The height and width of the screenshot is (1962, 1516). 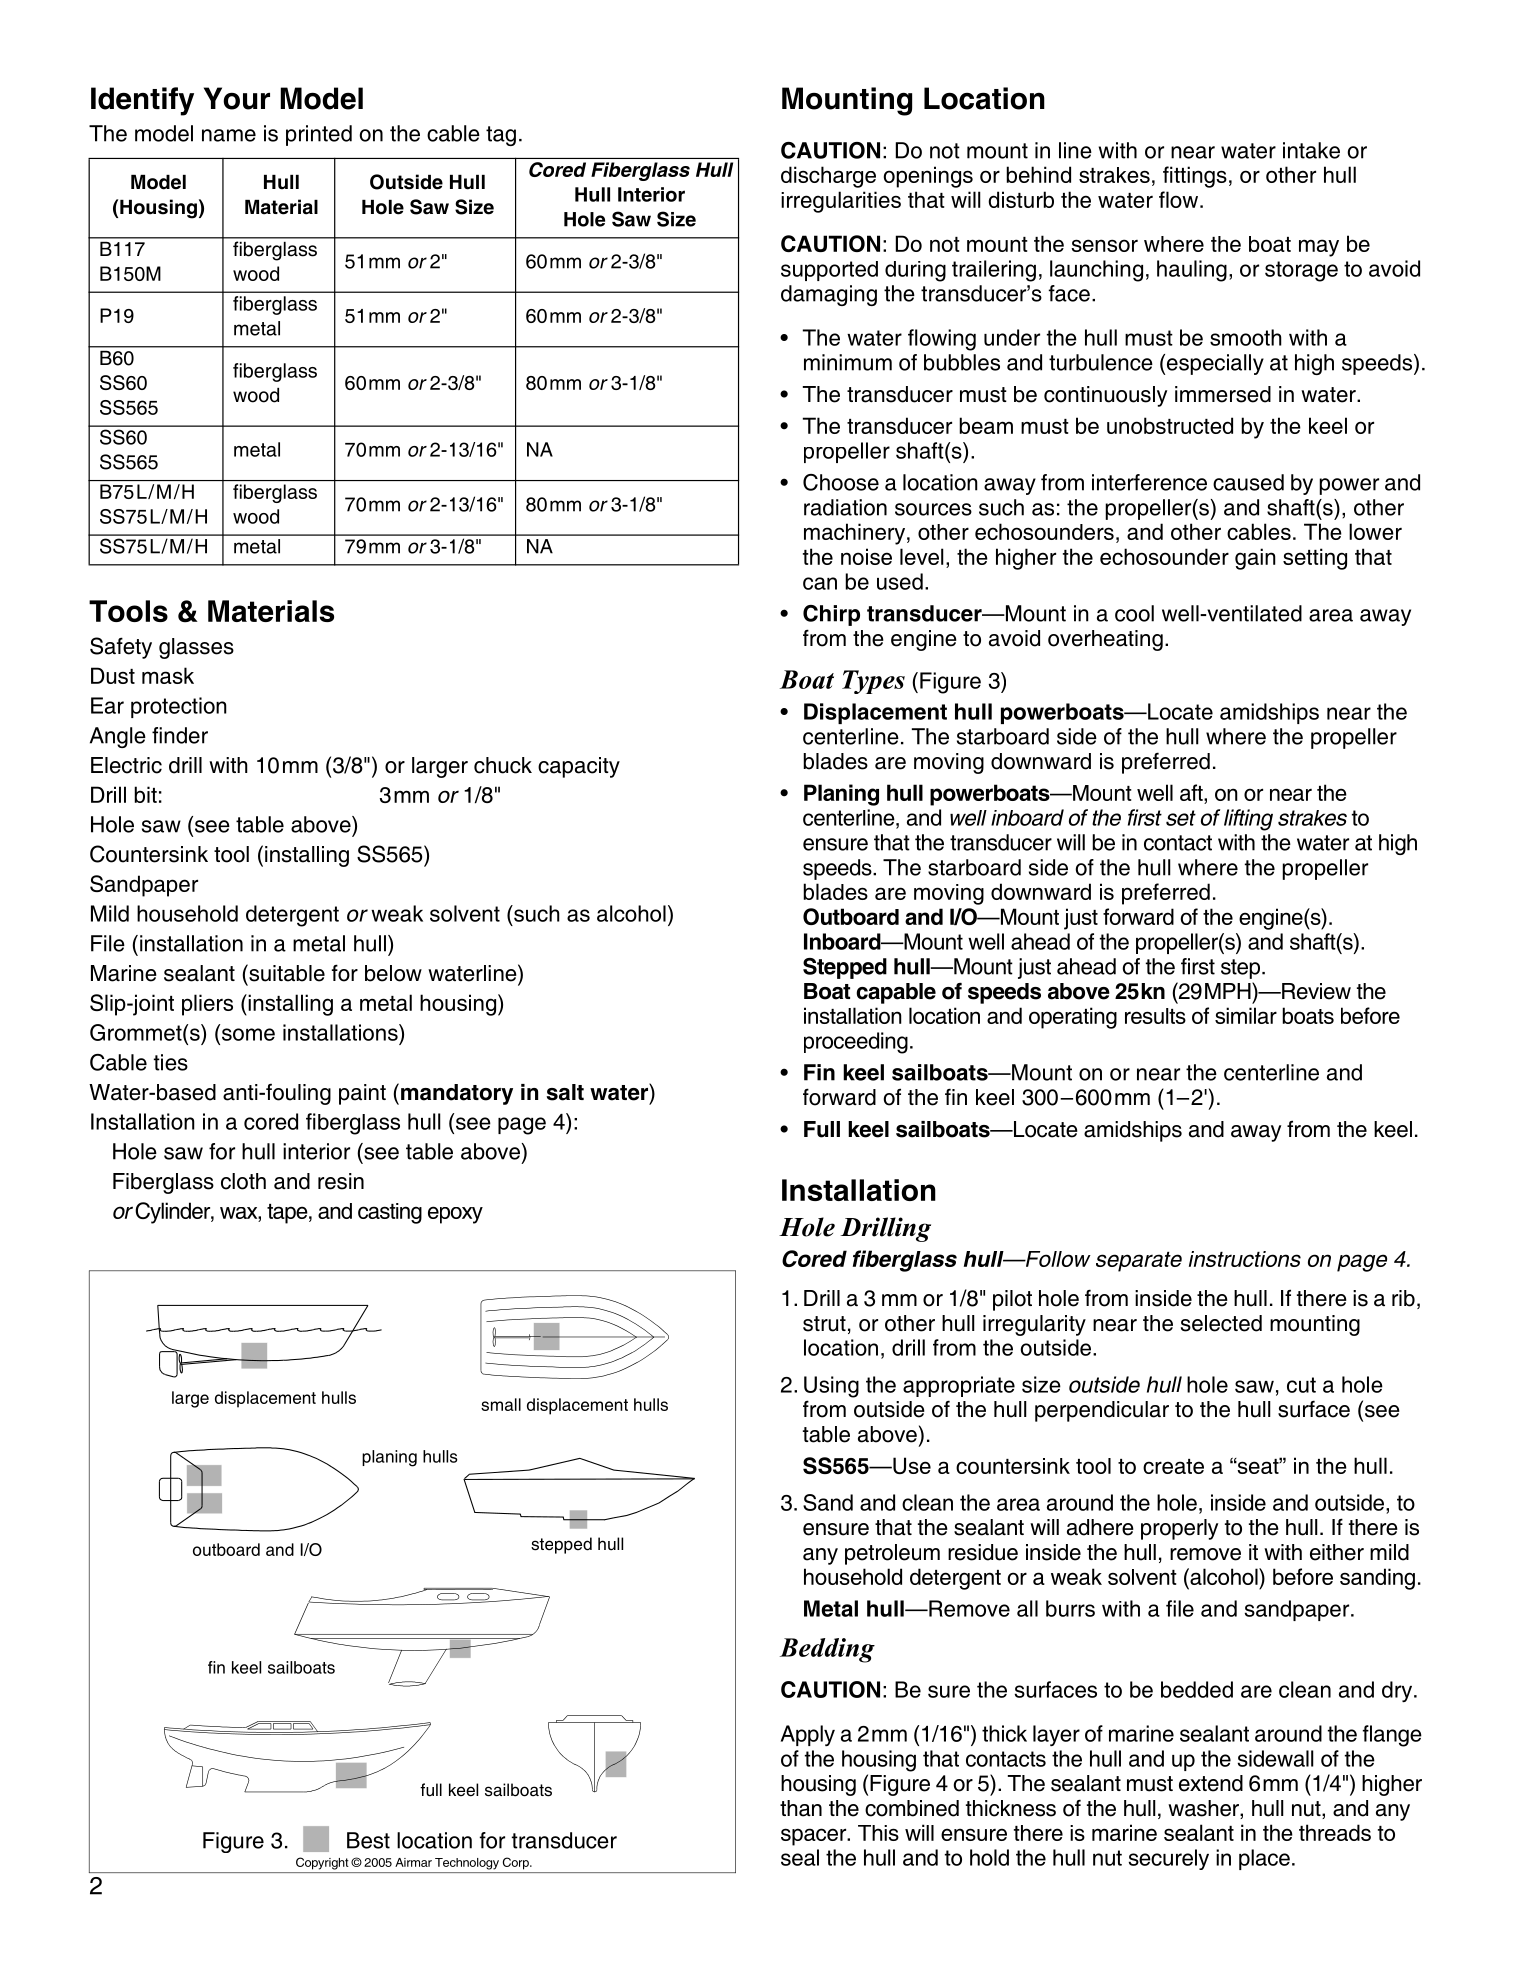 I want to click on glasses, so click(x=196, y=648).
